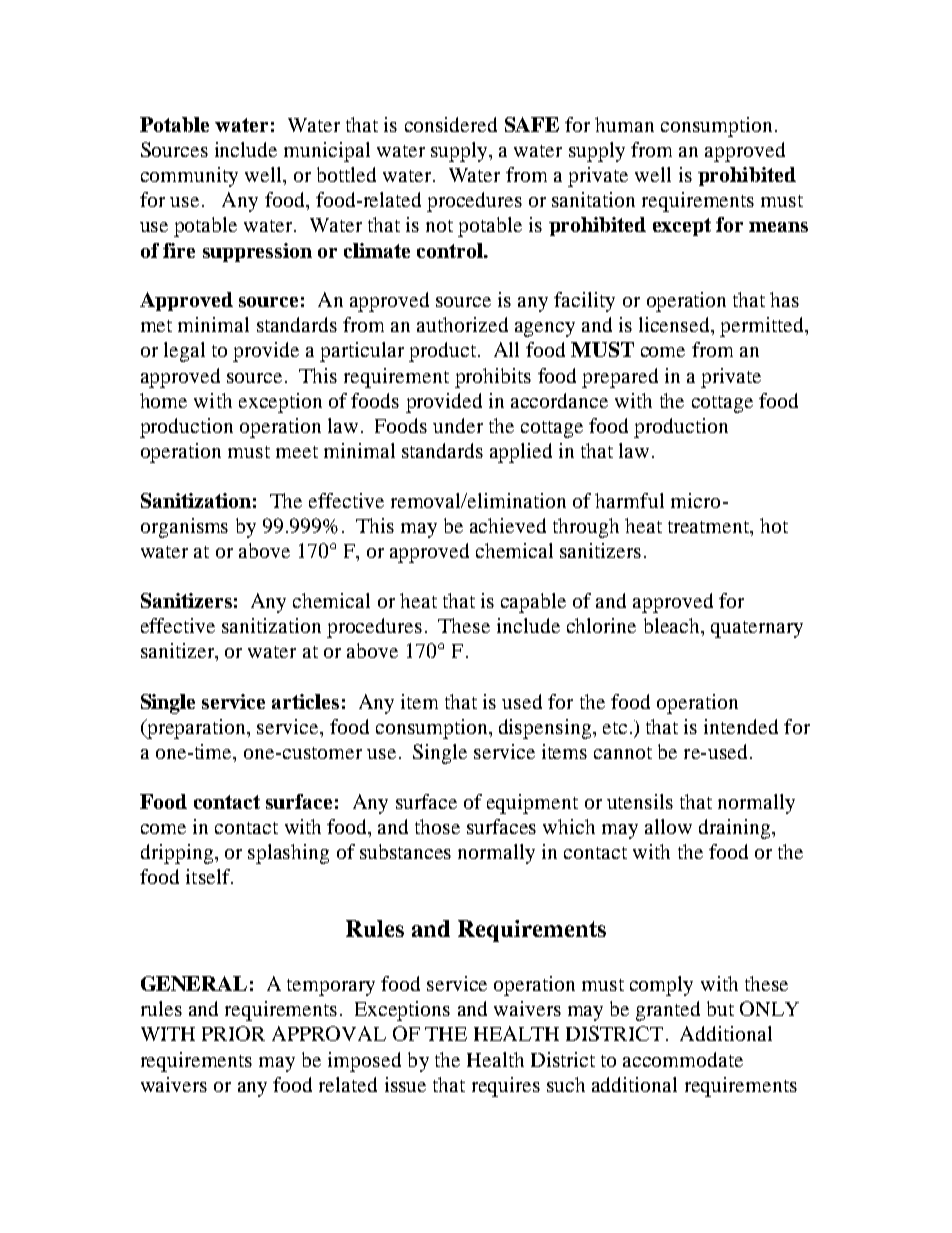 The image size is (952, 1233). What do you see at coordinates (233, 1033) in the page?
I see `PRIOR` at bounding box center [233, 1033].
